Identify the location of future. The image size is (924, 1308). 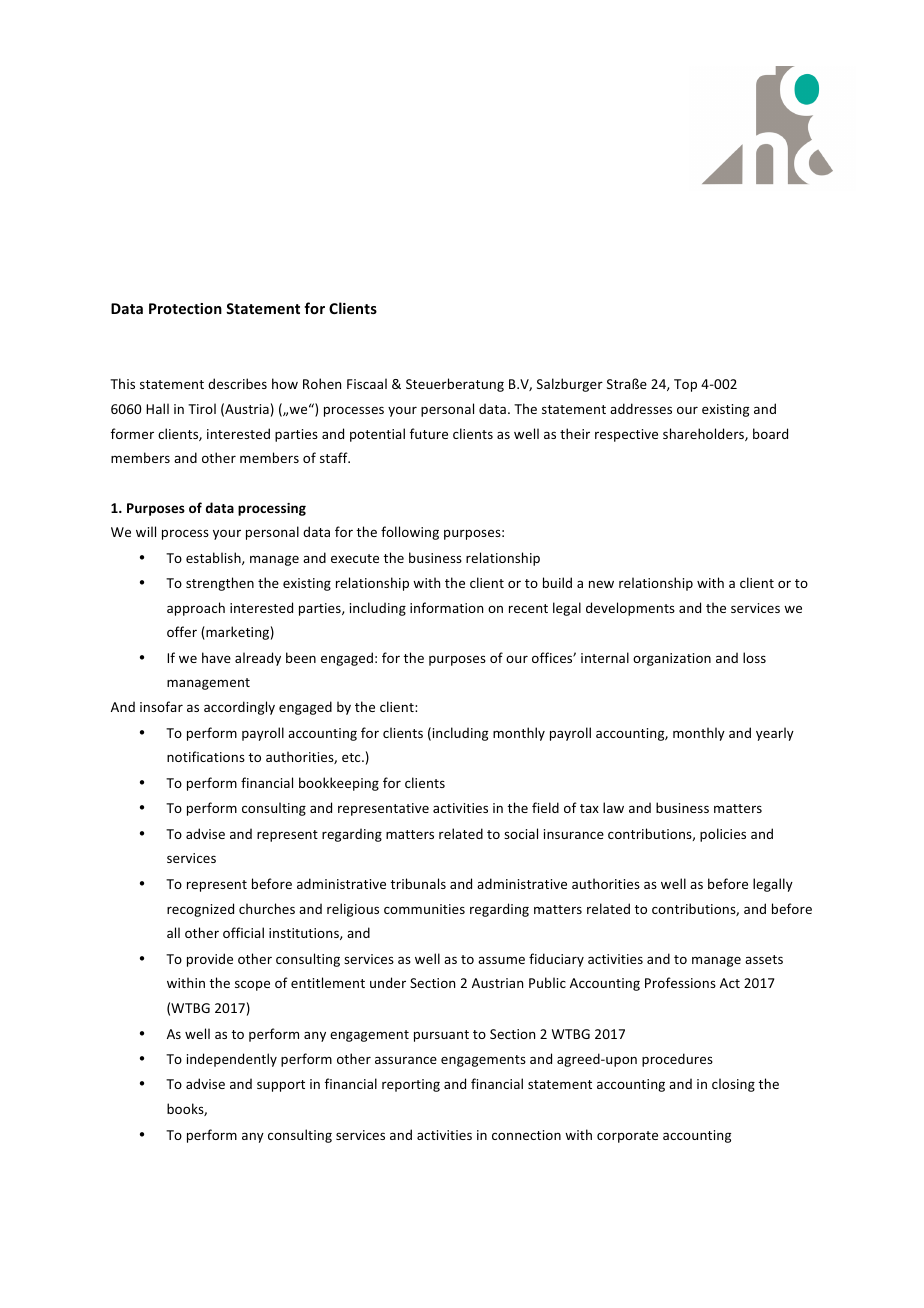
(429, 433).
